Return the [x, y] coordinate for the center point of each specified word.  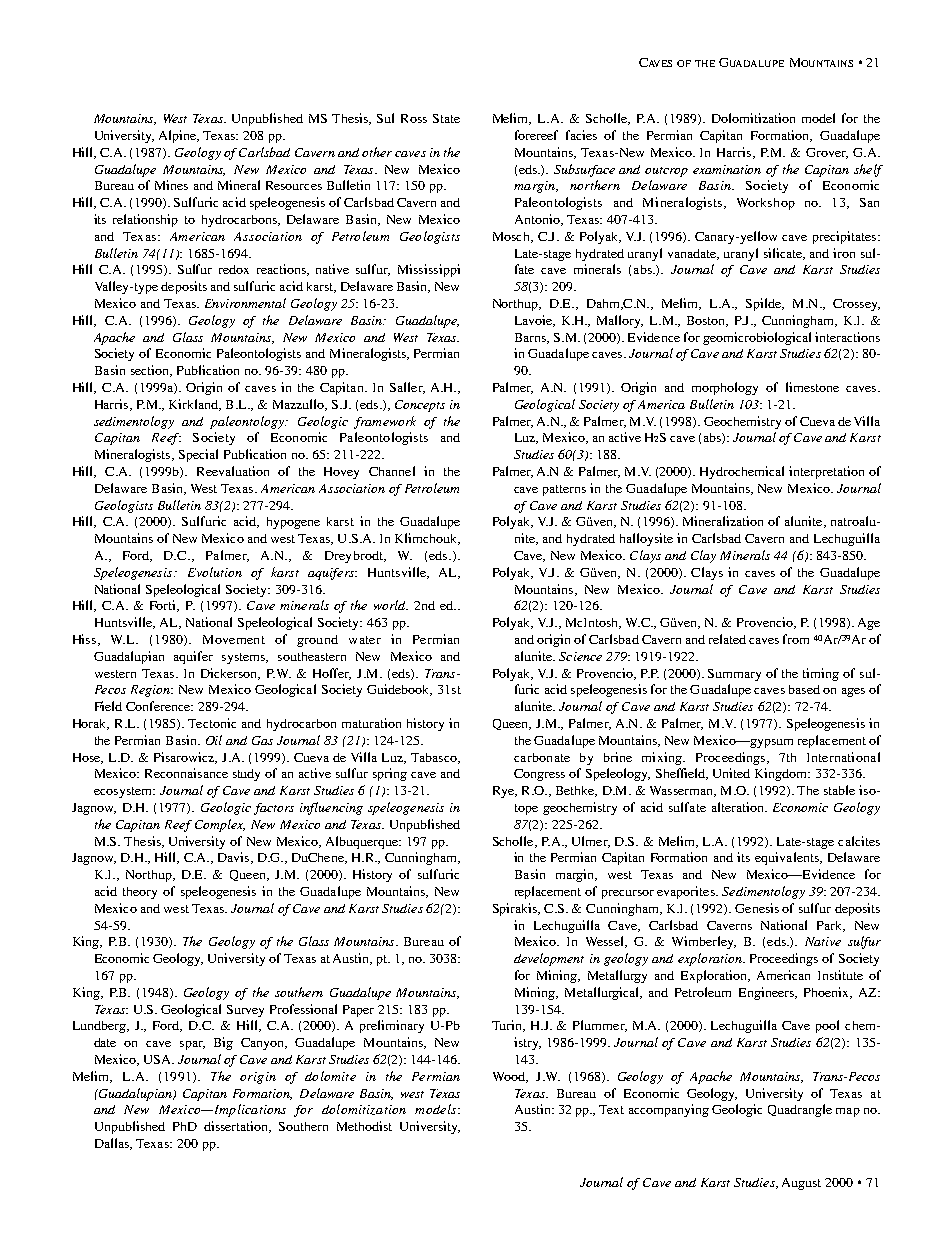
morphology [725, 388]
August [801, 1184]
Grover [827, 153]
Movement [234, 639]
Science [580, 656]
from [796, 639]
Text [611, 1109]
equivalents [788, 858]
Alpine [178, 136]
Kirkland [195, 405]
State [446, 118]
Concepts [420, 406]
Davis [233, 857]
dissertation [237, 1127]
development [549, 959]
